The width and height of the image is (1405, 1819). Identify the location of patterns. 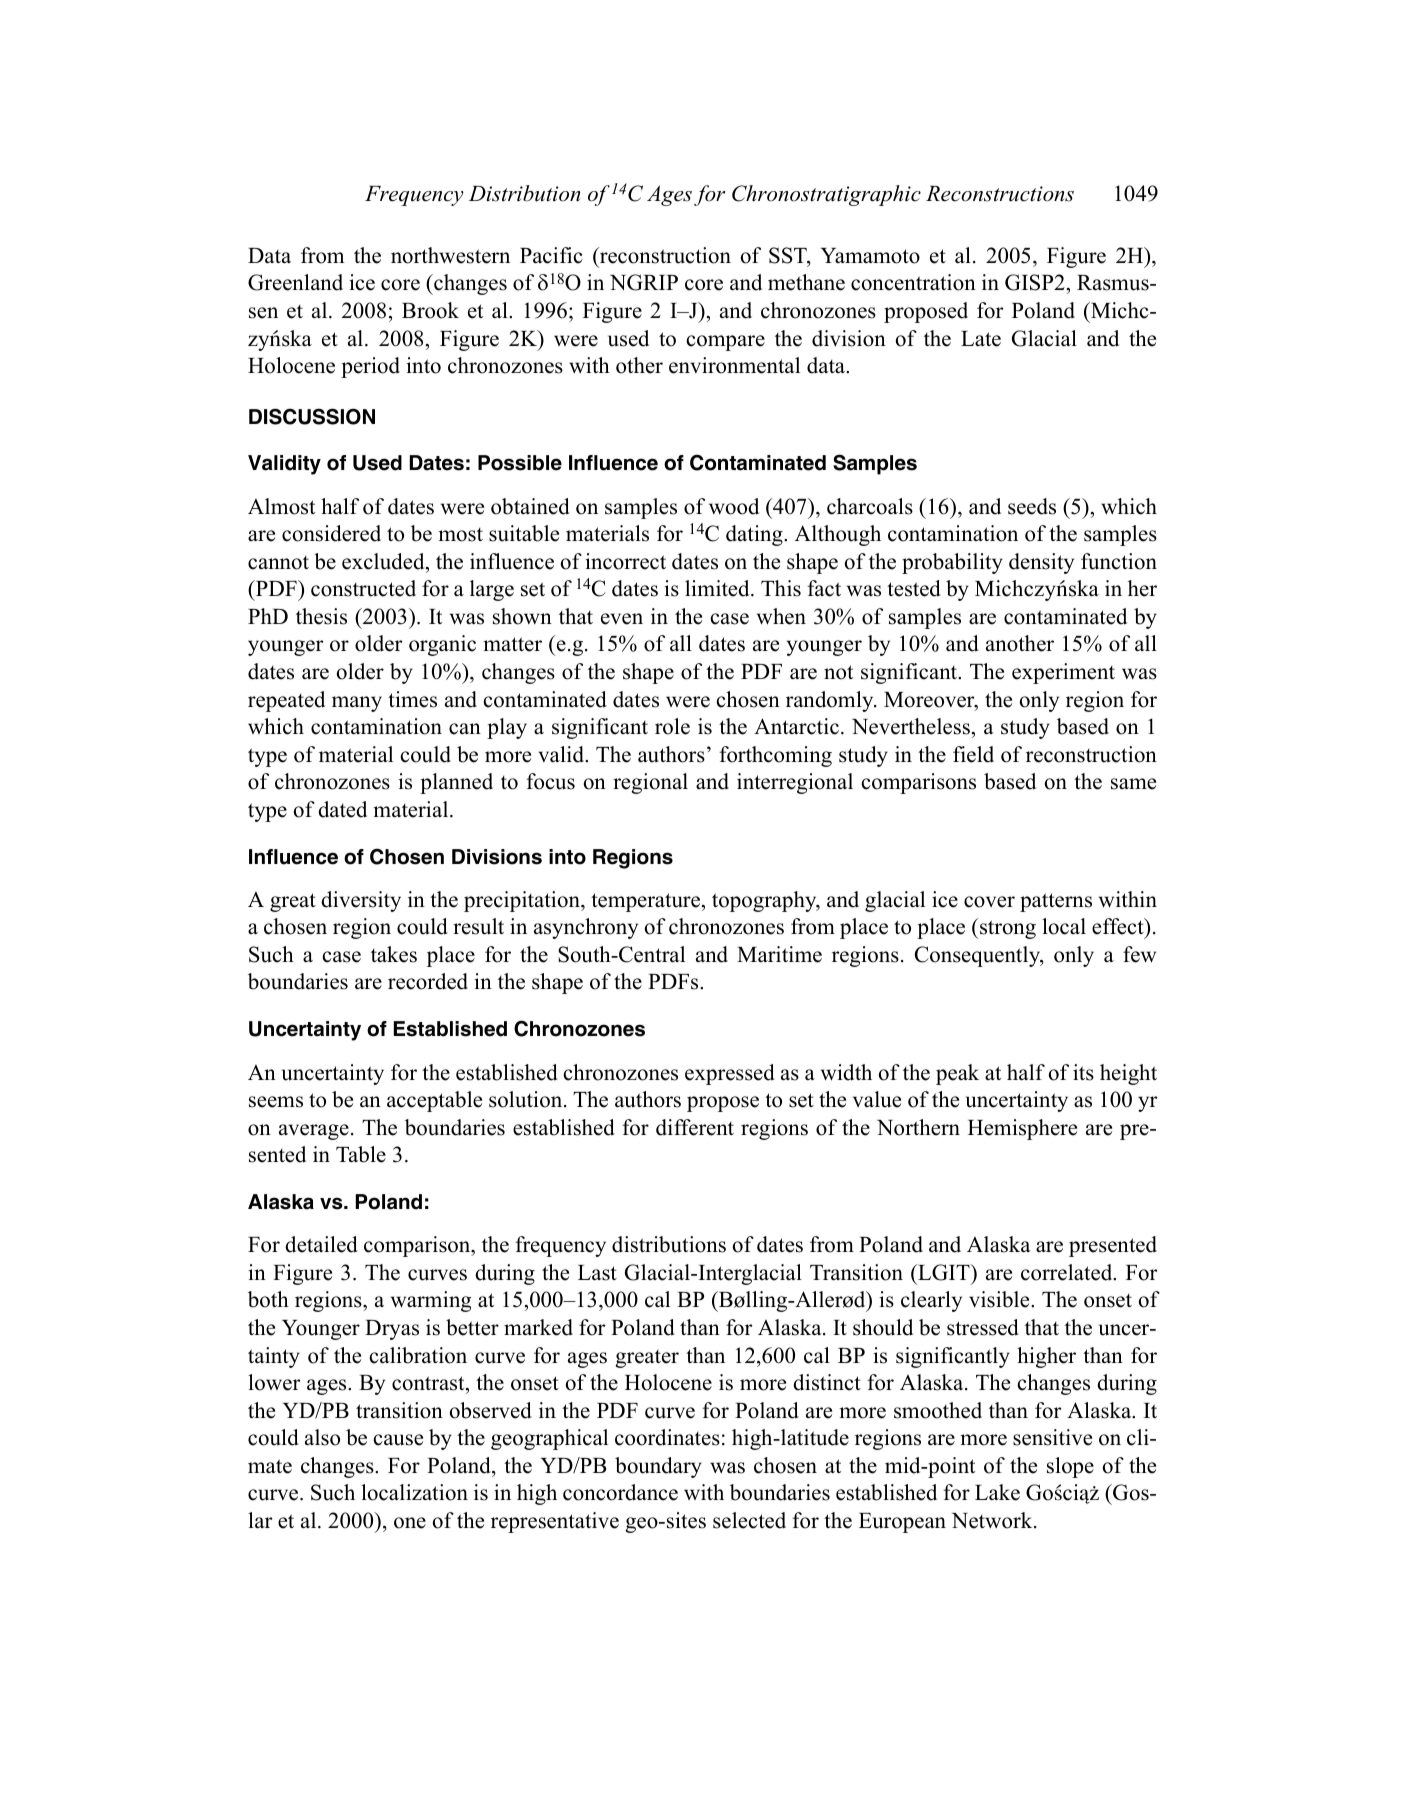
(1056, 902).
